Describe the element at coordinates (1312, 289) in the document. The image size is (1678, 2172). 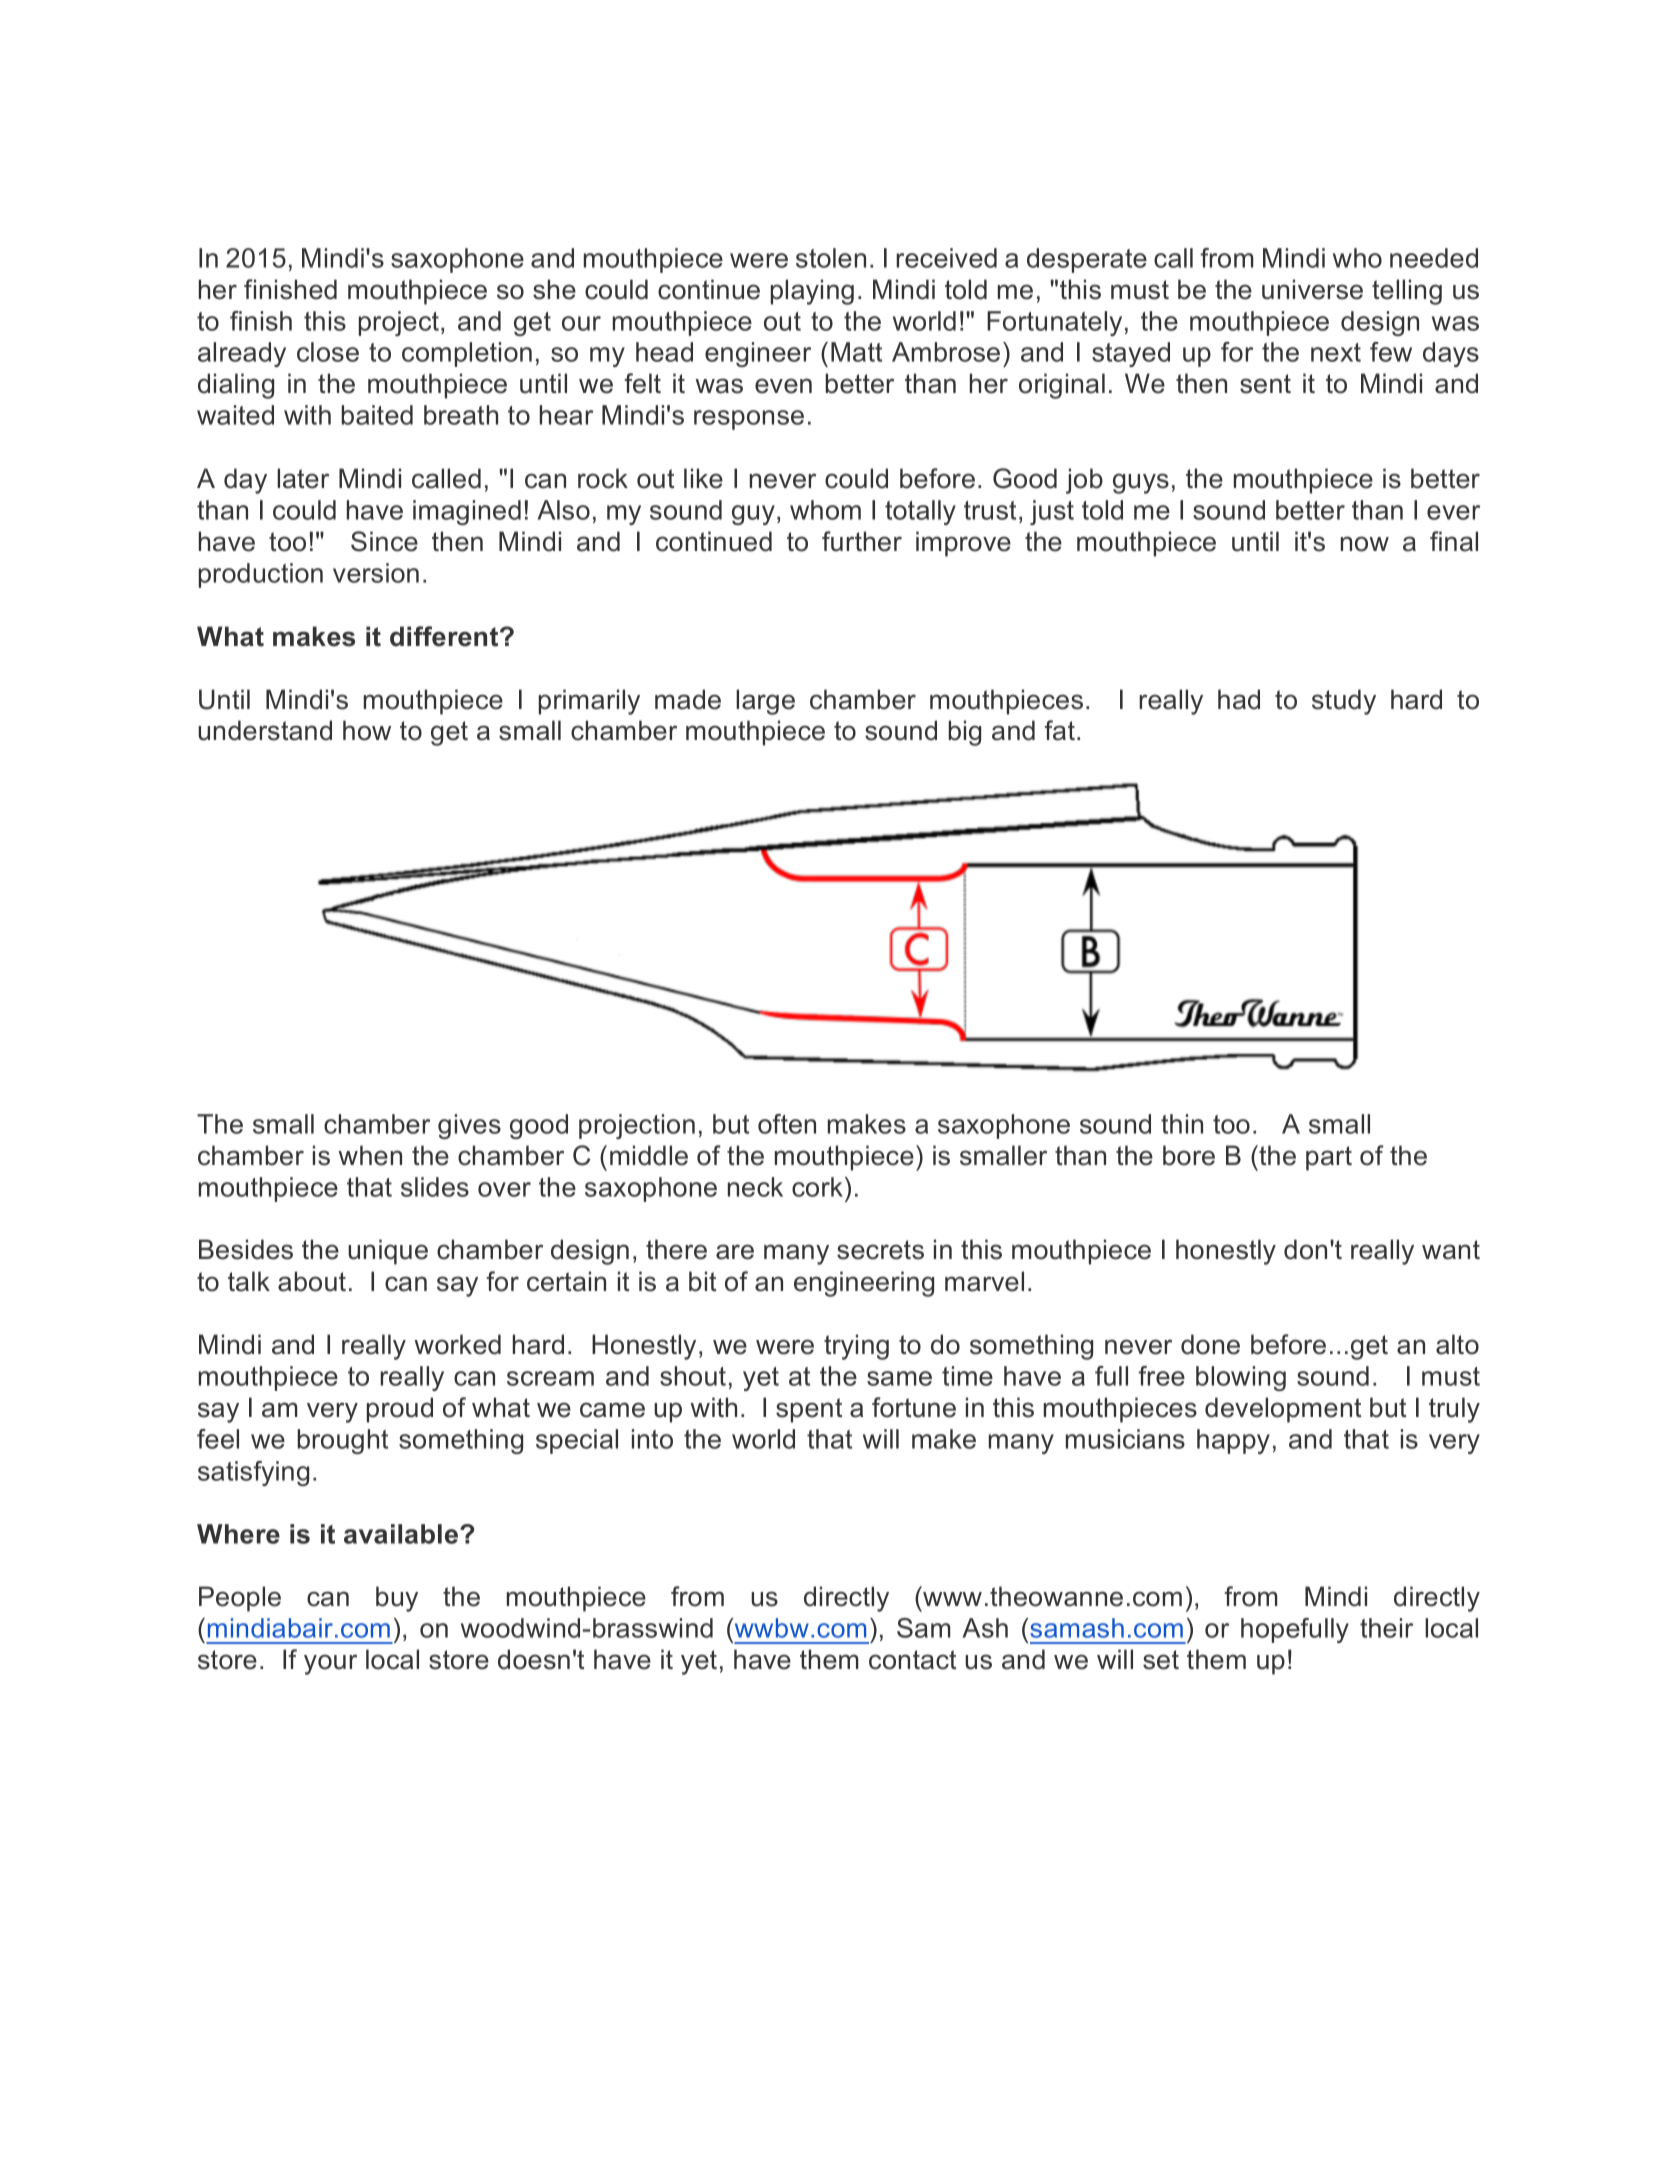
I see `universe` at that location.
